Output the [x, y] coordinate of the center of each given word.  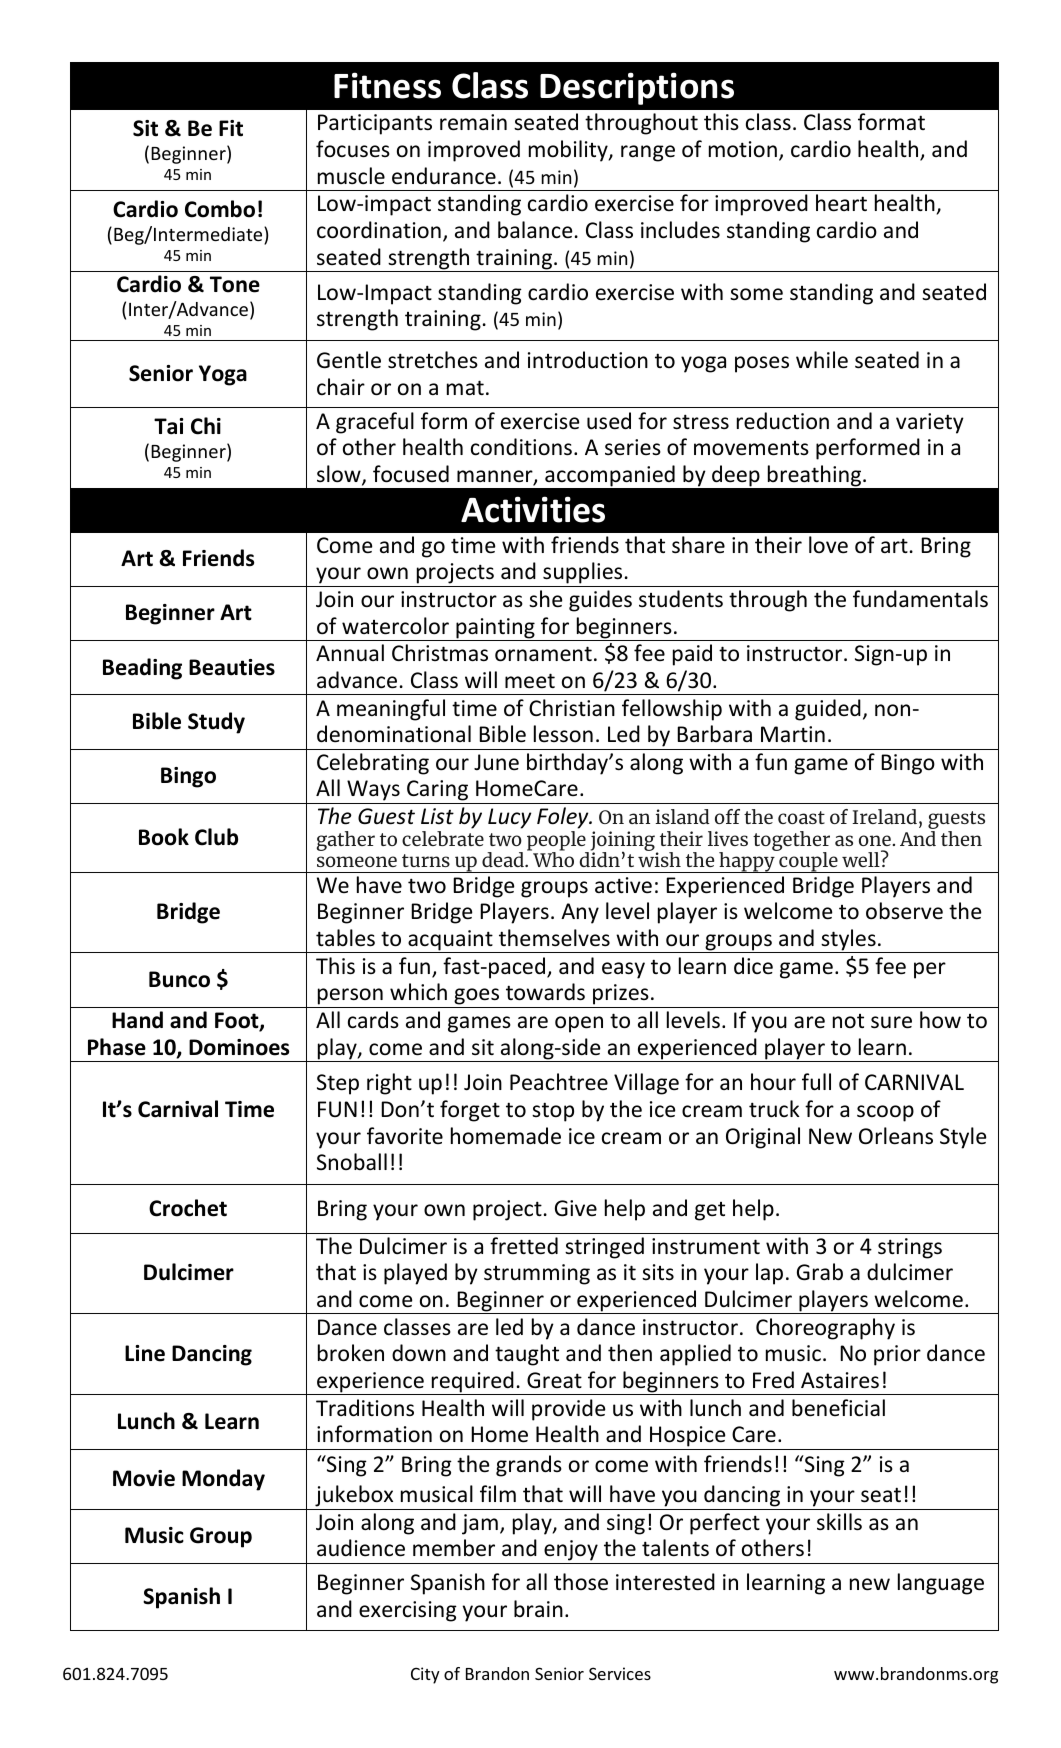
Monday [223, 1480]
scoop [885, 1113]
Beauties [232, 667]
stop [553, 1112]
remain [473, 122]
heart [841, 203]
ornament [543, 654]
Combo [220, 209]
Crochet [188, 1208]
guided [828, 710]
